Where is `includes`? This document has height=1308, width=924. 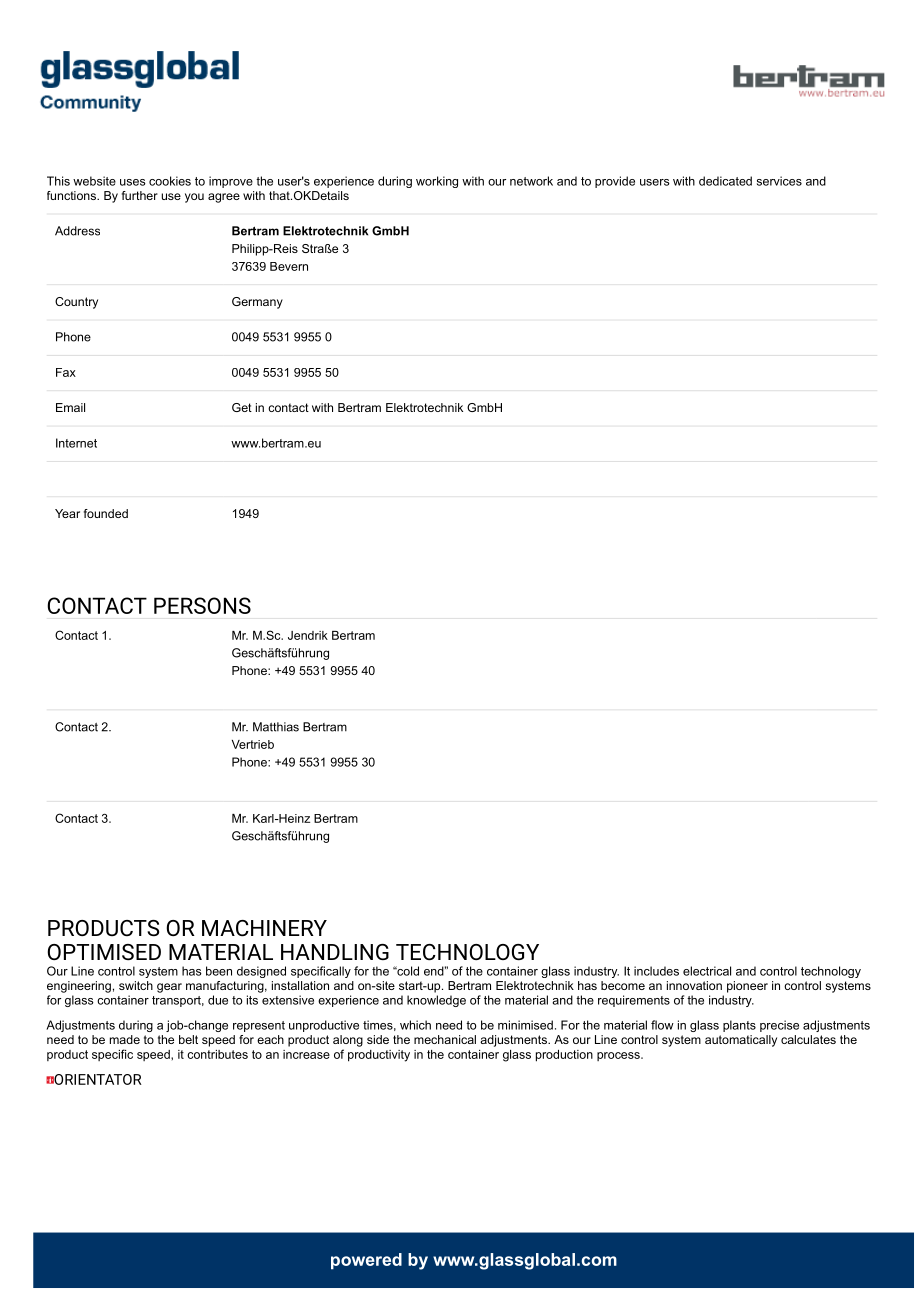 includes is located at coordinates (656, 971).
